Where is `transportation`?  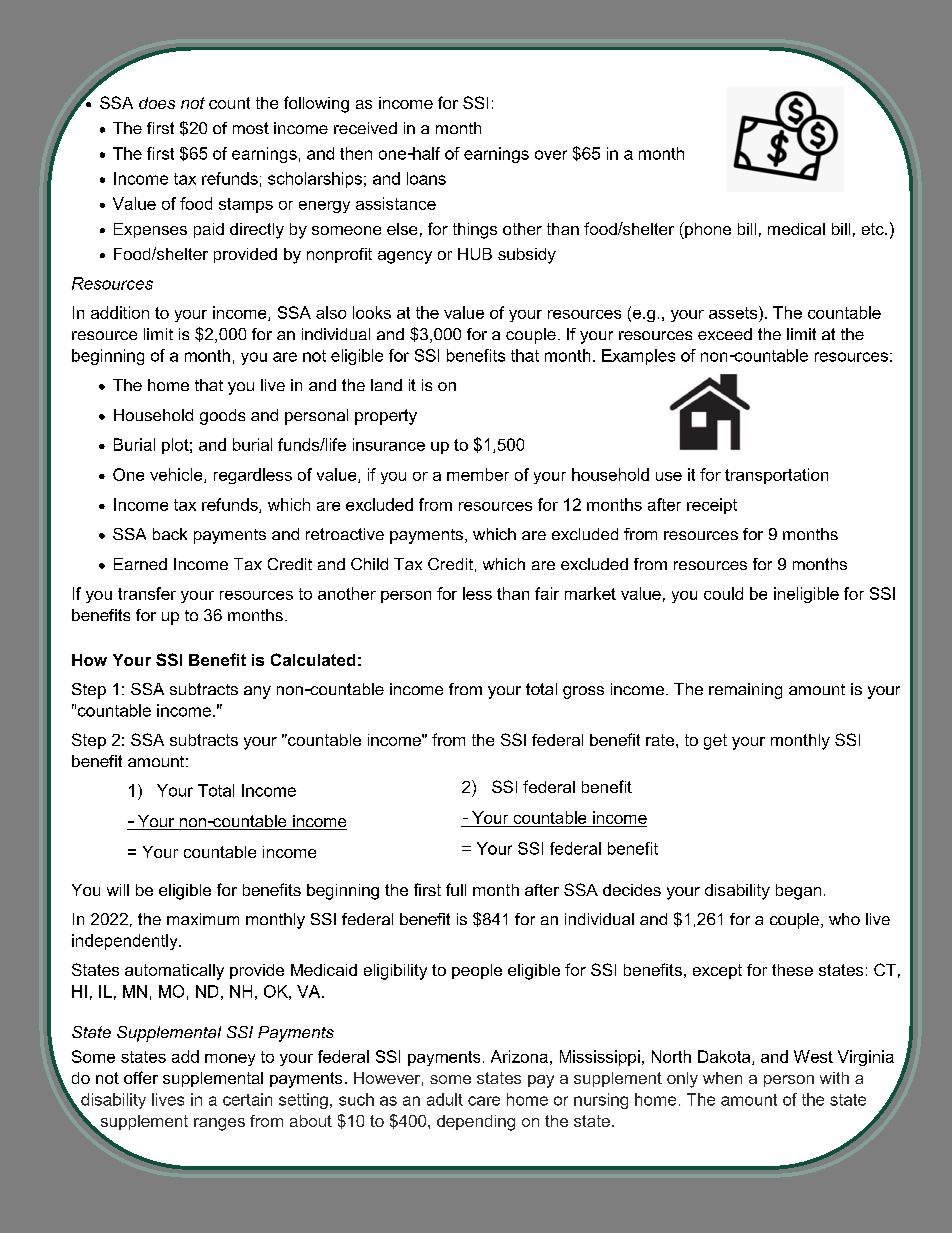 transportation is located at coordinates (776, 476).
